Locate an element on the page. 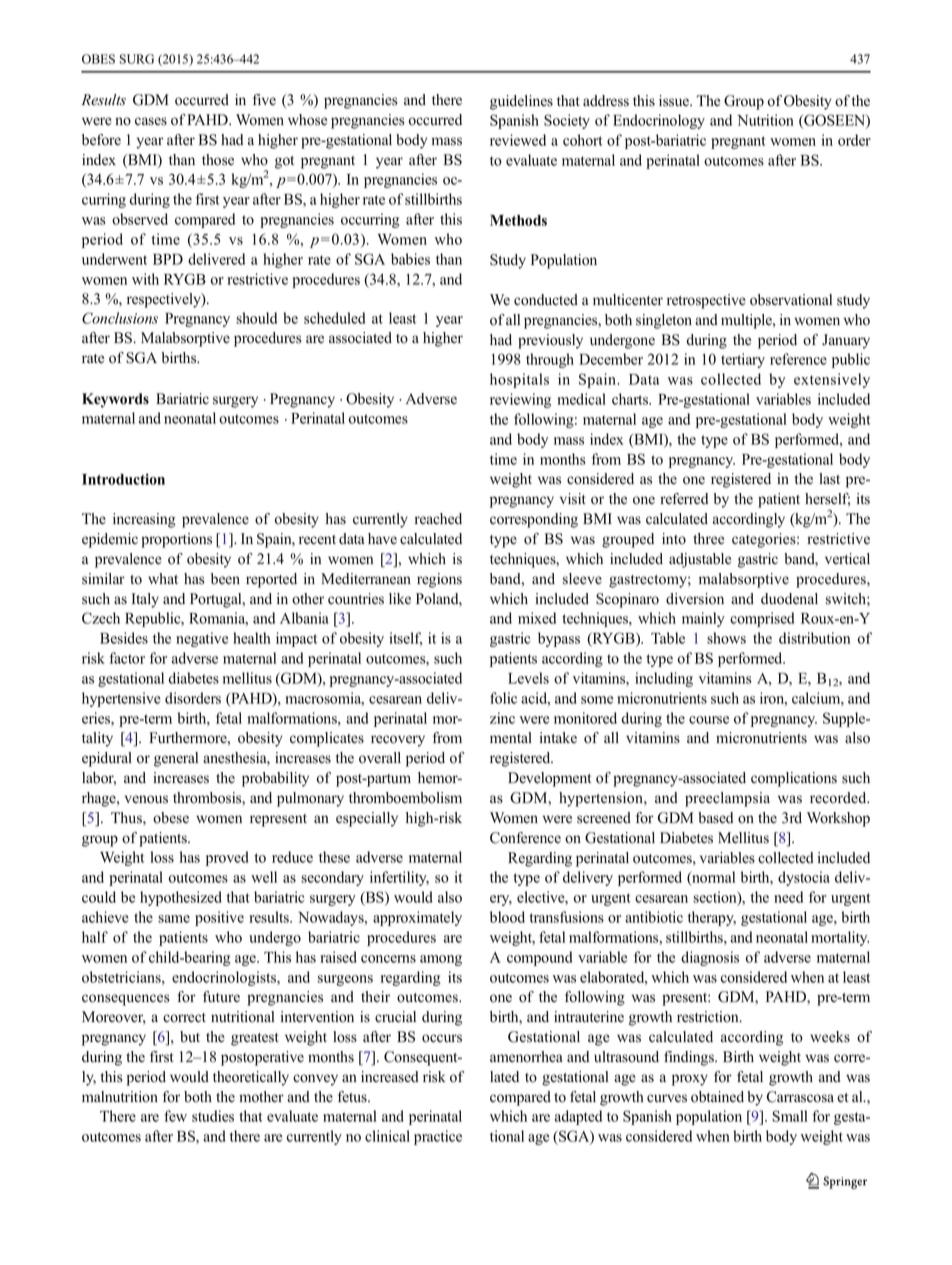 The image size is (952, 1265). few is located at coordinates (175, 1116).
